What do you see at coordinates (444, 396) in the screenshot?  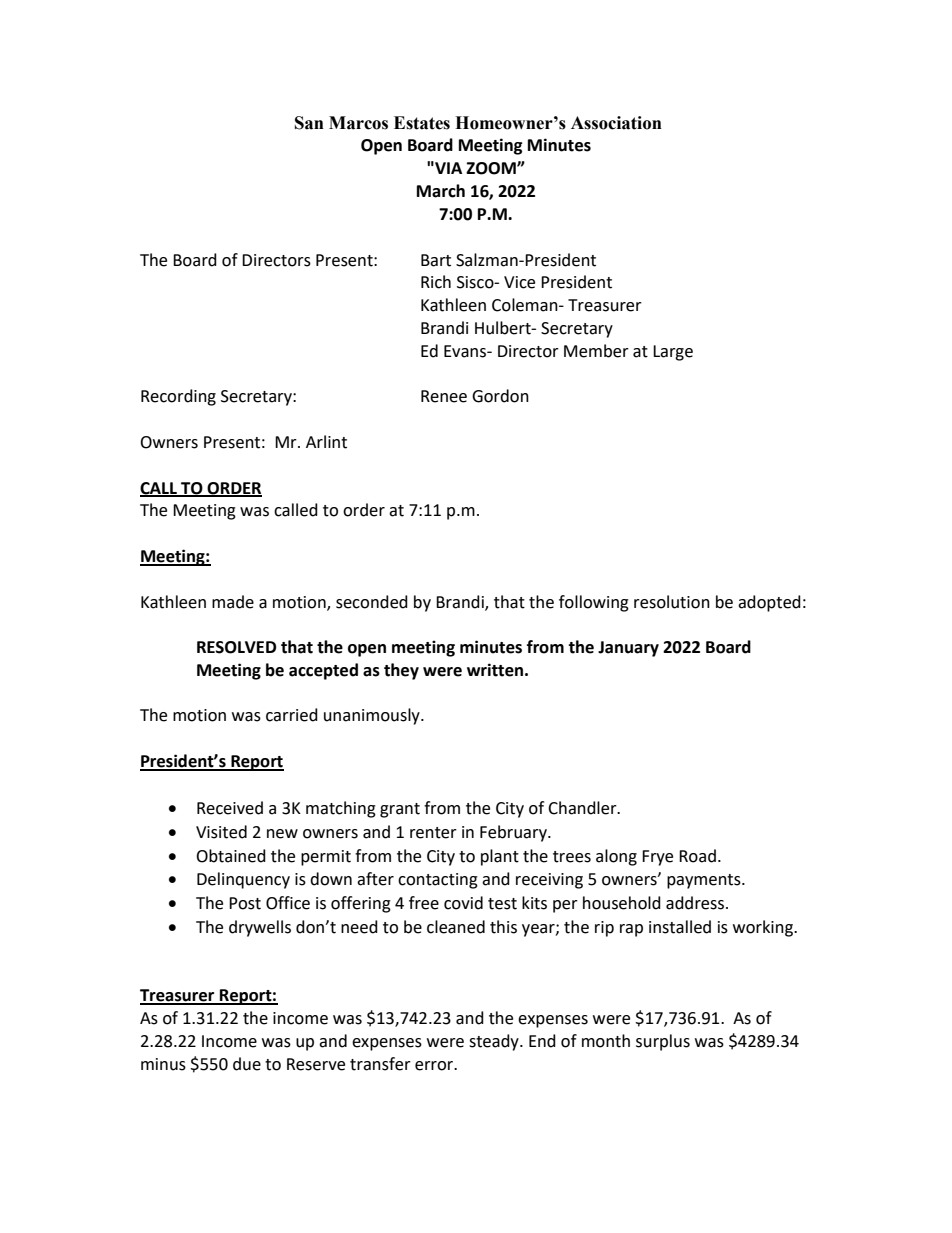 I see `Renee` at bounding box center [444, 396].
